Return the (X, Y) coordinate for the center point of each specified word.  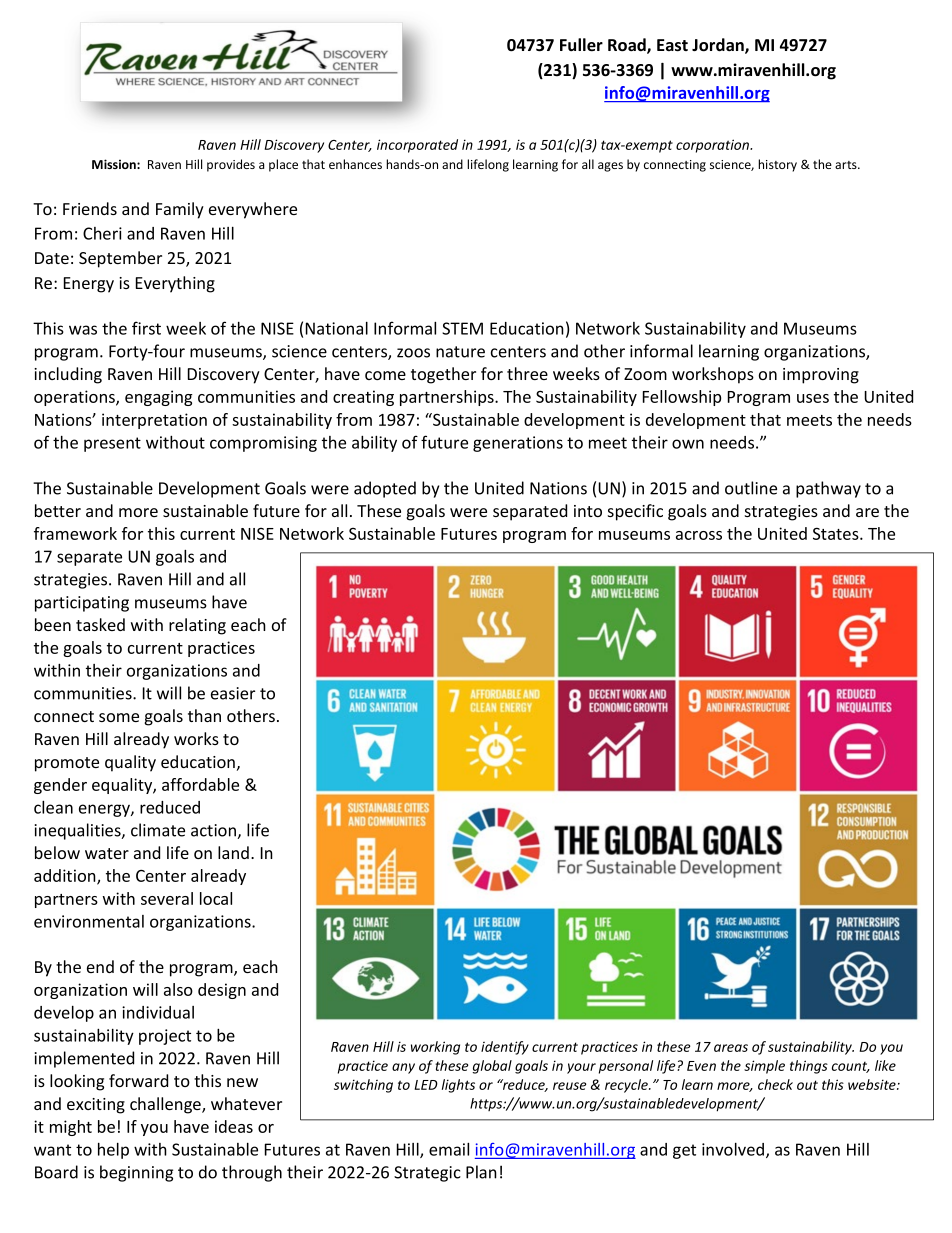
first (146, 328)
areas (731, 1048)
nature (460, 352)
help (113, 1151)
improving (821, 376)
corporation (714, 146)
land (233, 852)
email (449, 1149)
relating (197, 626)
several (167, 898)
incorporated (417, 146)
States (837, 533)
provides (231, 165)
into (588, 511)
